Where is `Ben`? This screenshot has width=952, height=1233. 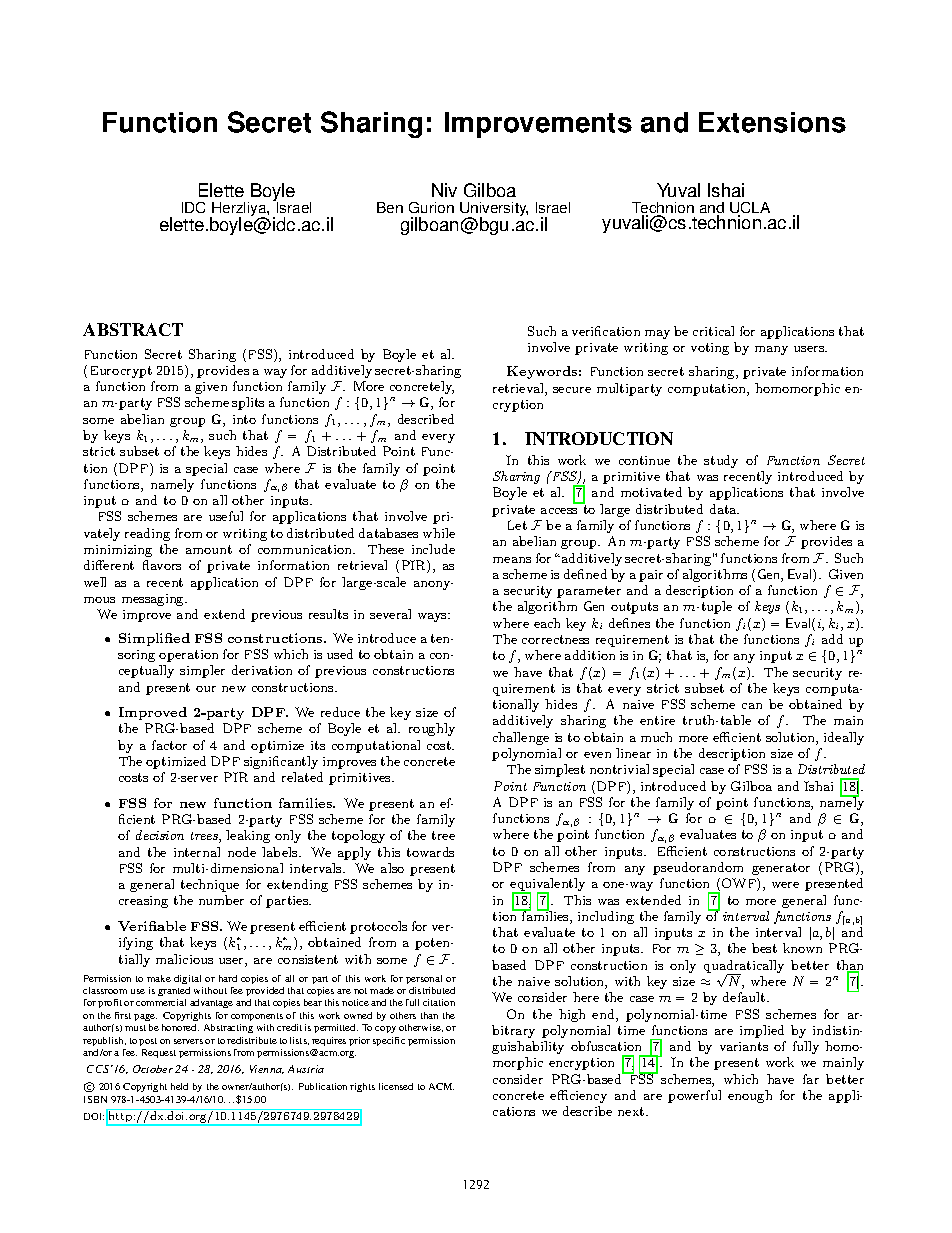
Ben is located at coordinates (390, 207).
